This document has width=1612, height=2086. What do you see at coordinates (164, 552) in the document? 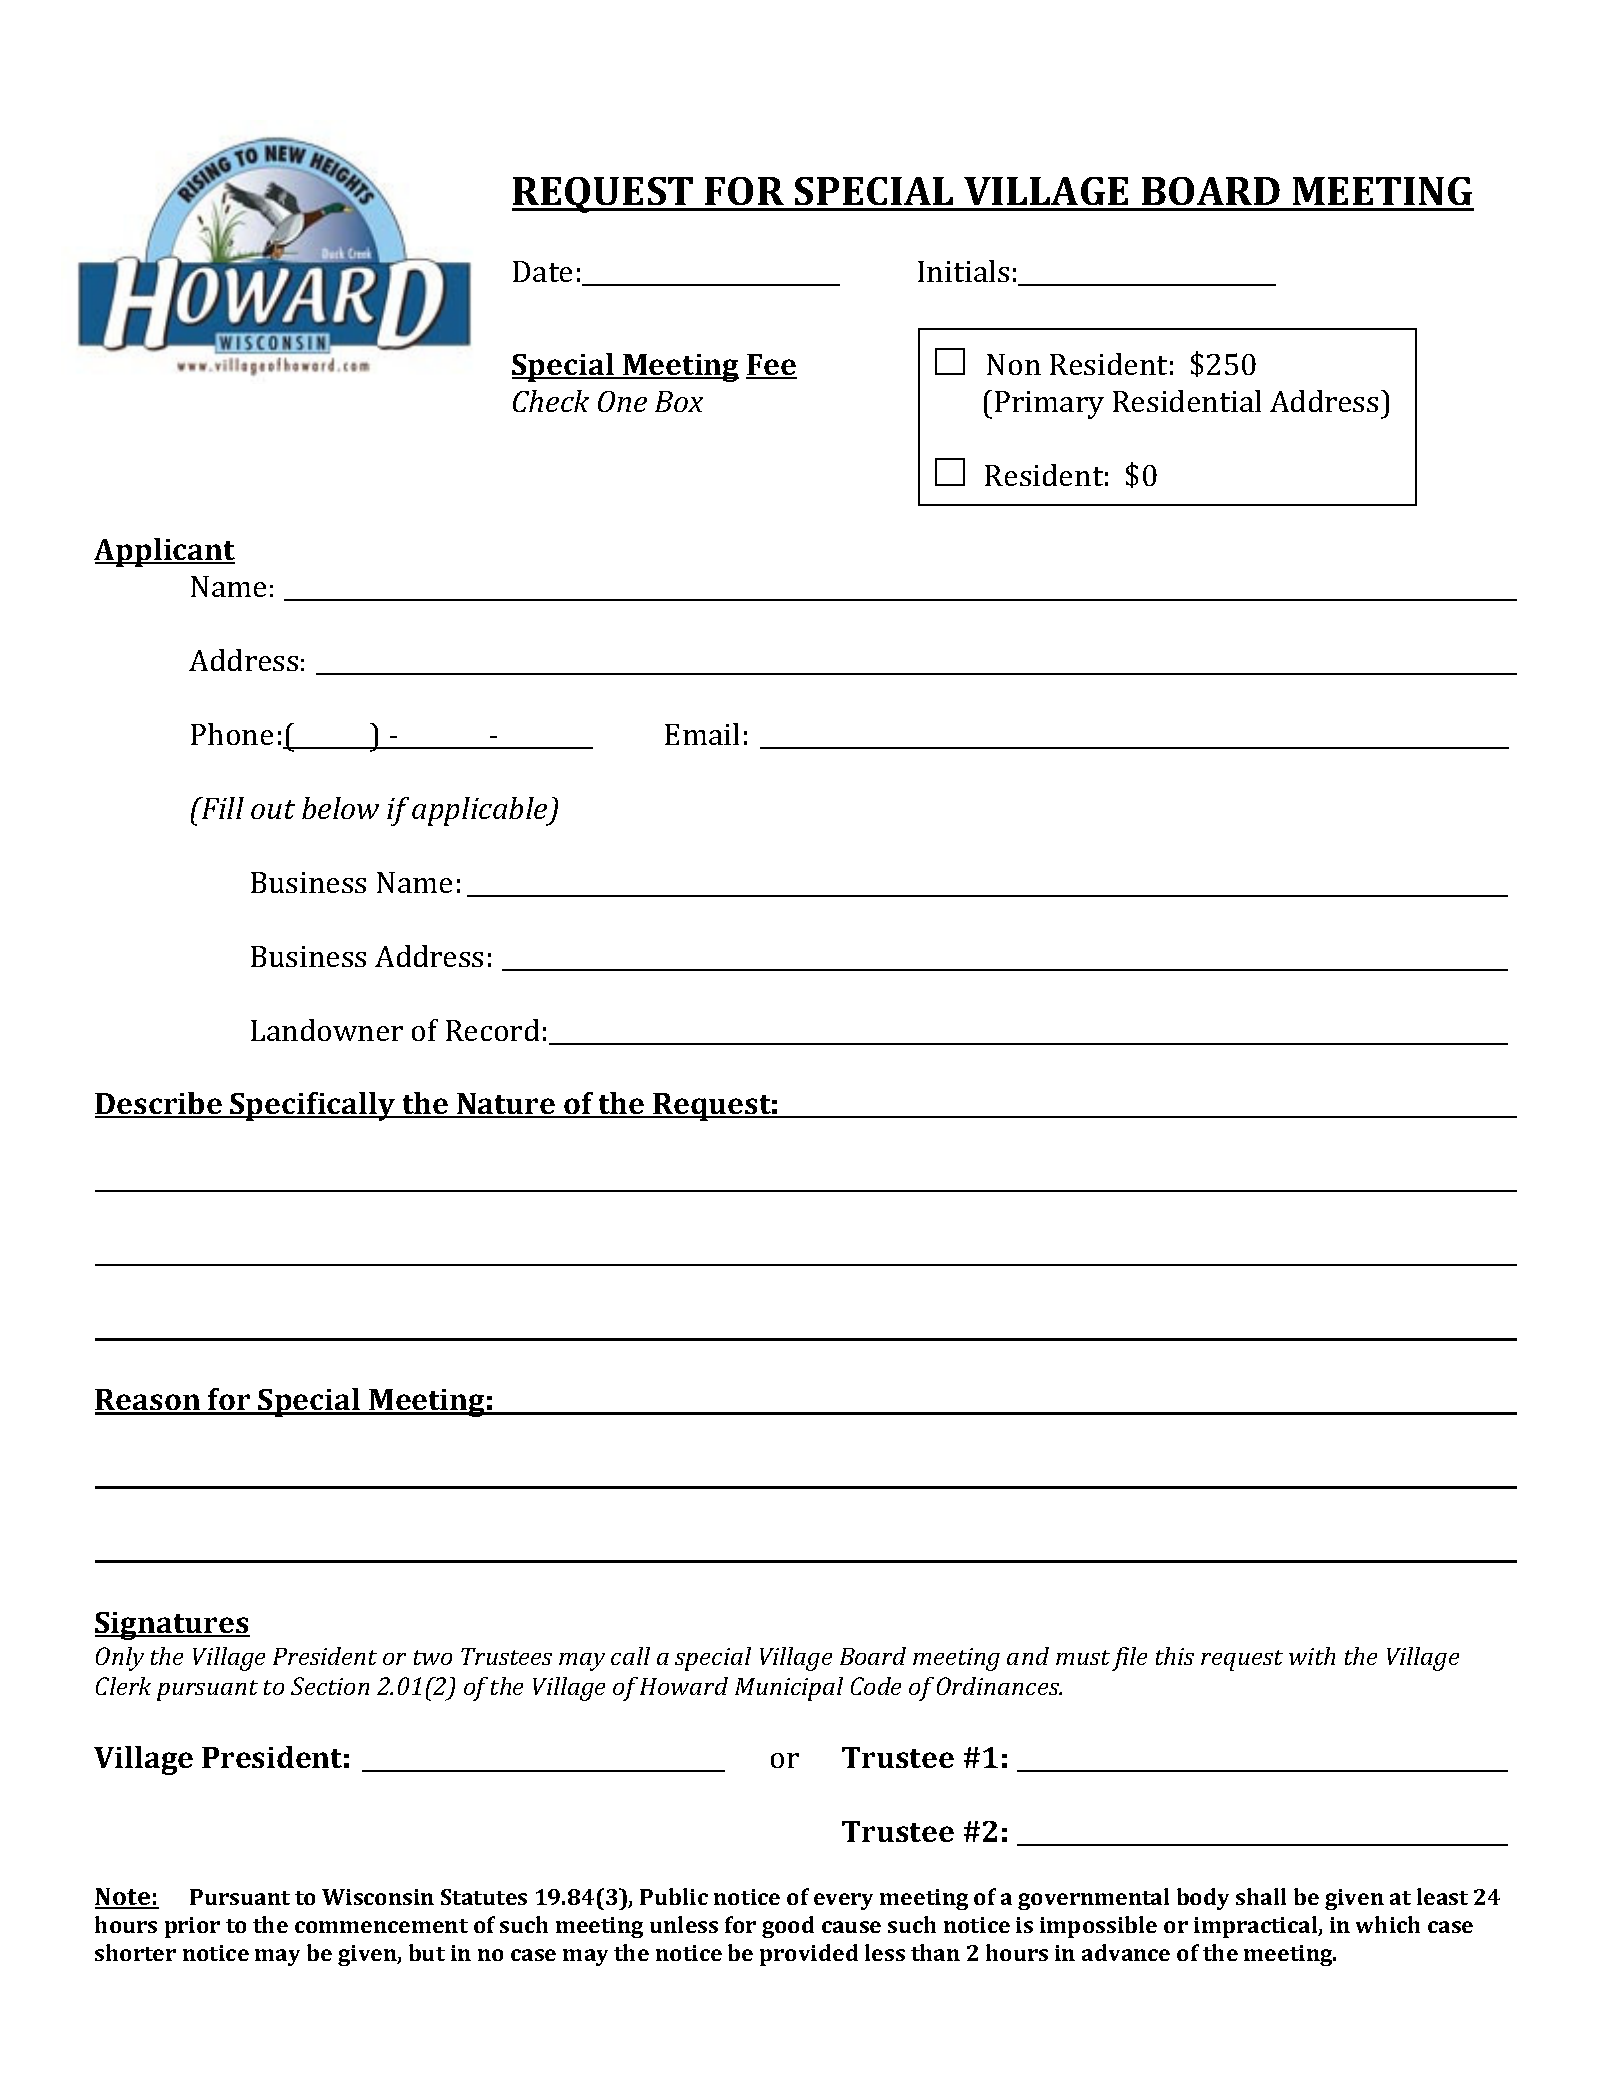
I see `Applicant` at bounding box center [164, 552].
